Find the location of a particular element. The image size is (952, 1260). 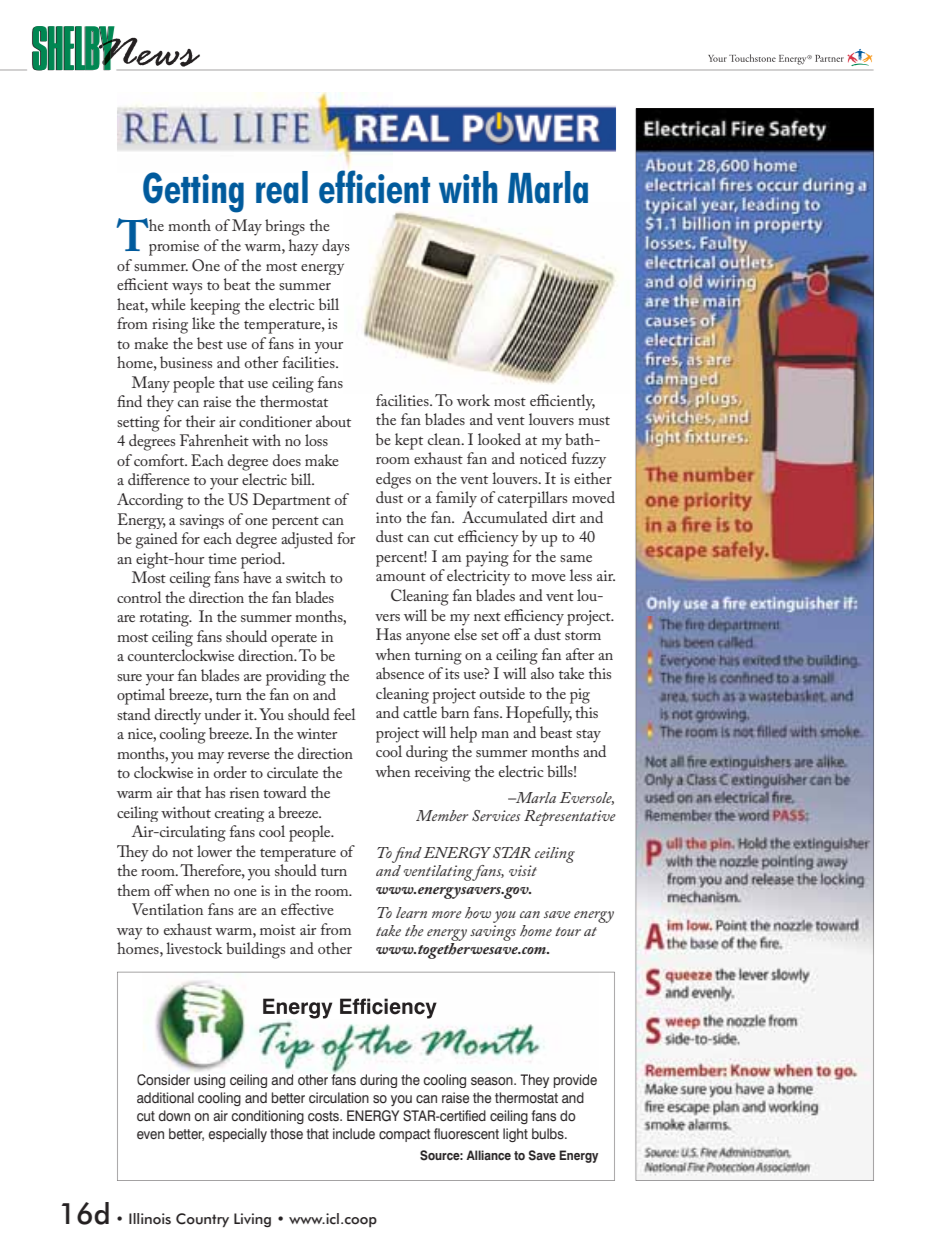

lower is located at coordinates (214, 851).
